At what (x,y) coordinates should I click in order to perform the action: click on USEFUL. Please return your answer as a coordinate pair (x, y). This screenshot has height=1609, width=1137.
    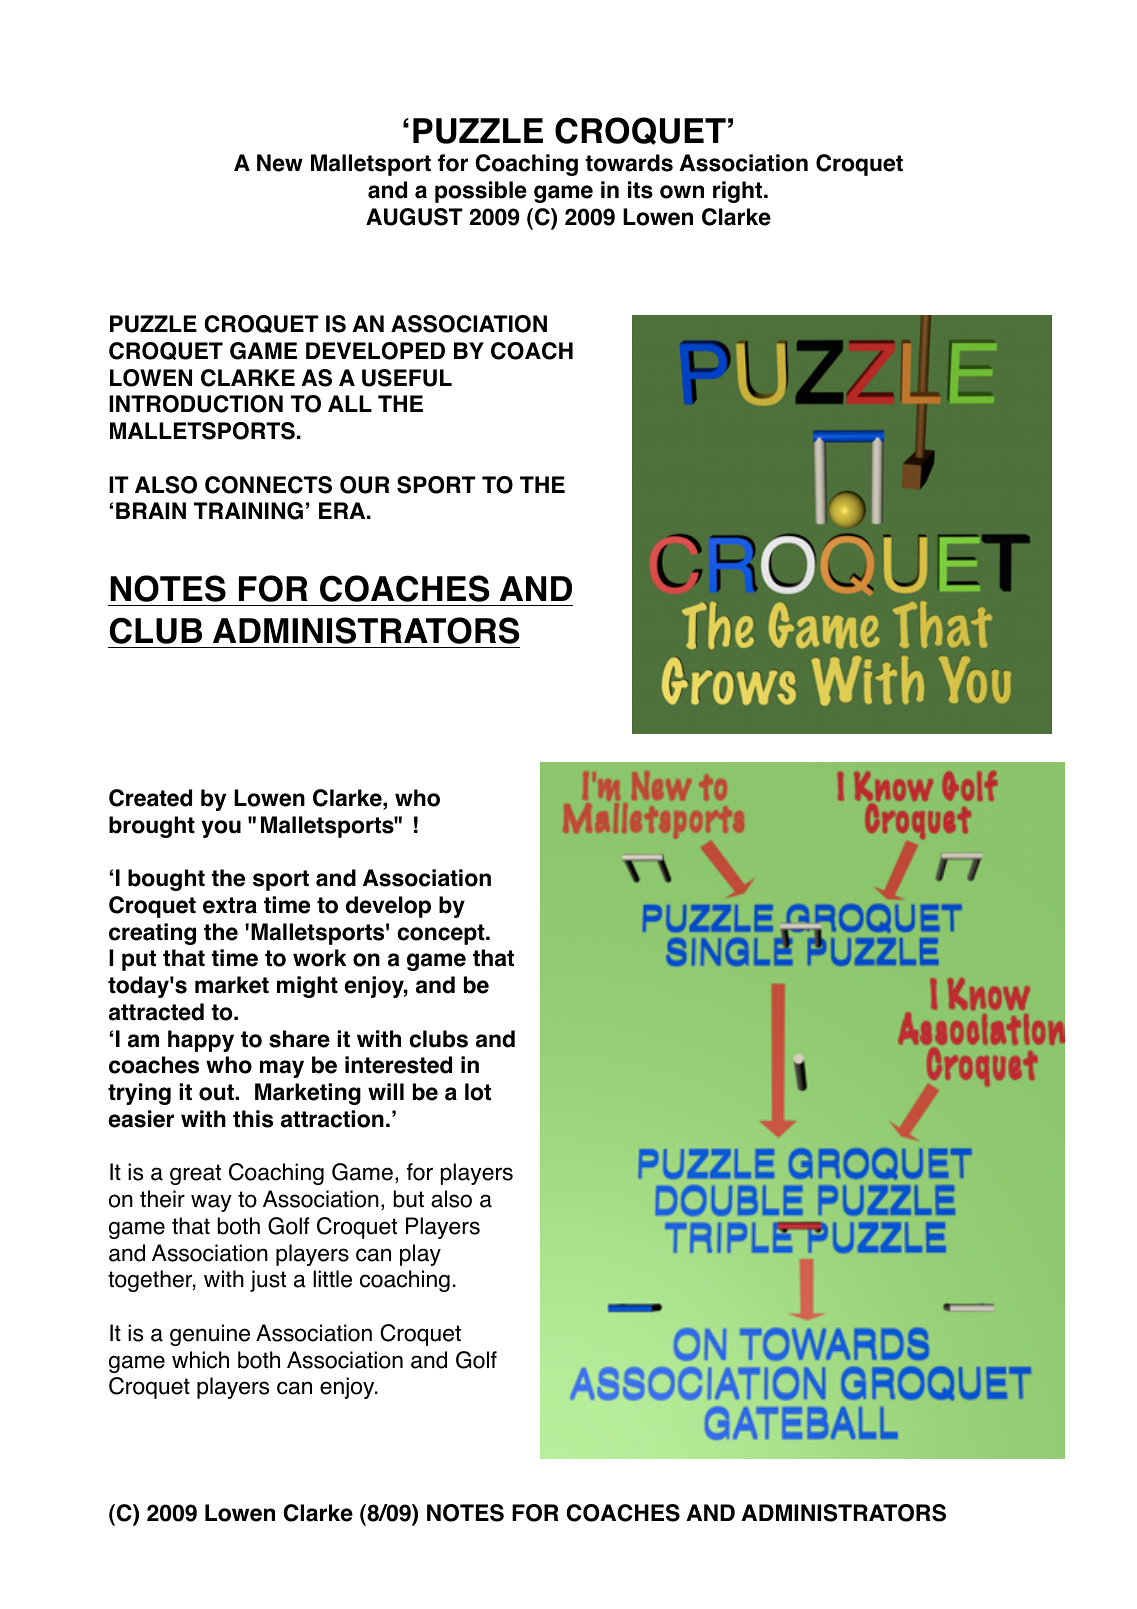
    Looking at the image, I should click on (407, 378).
